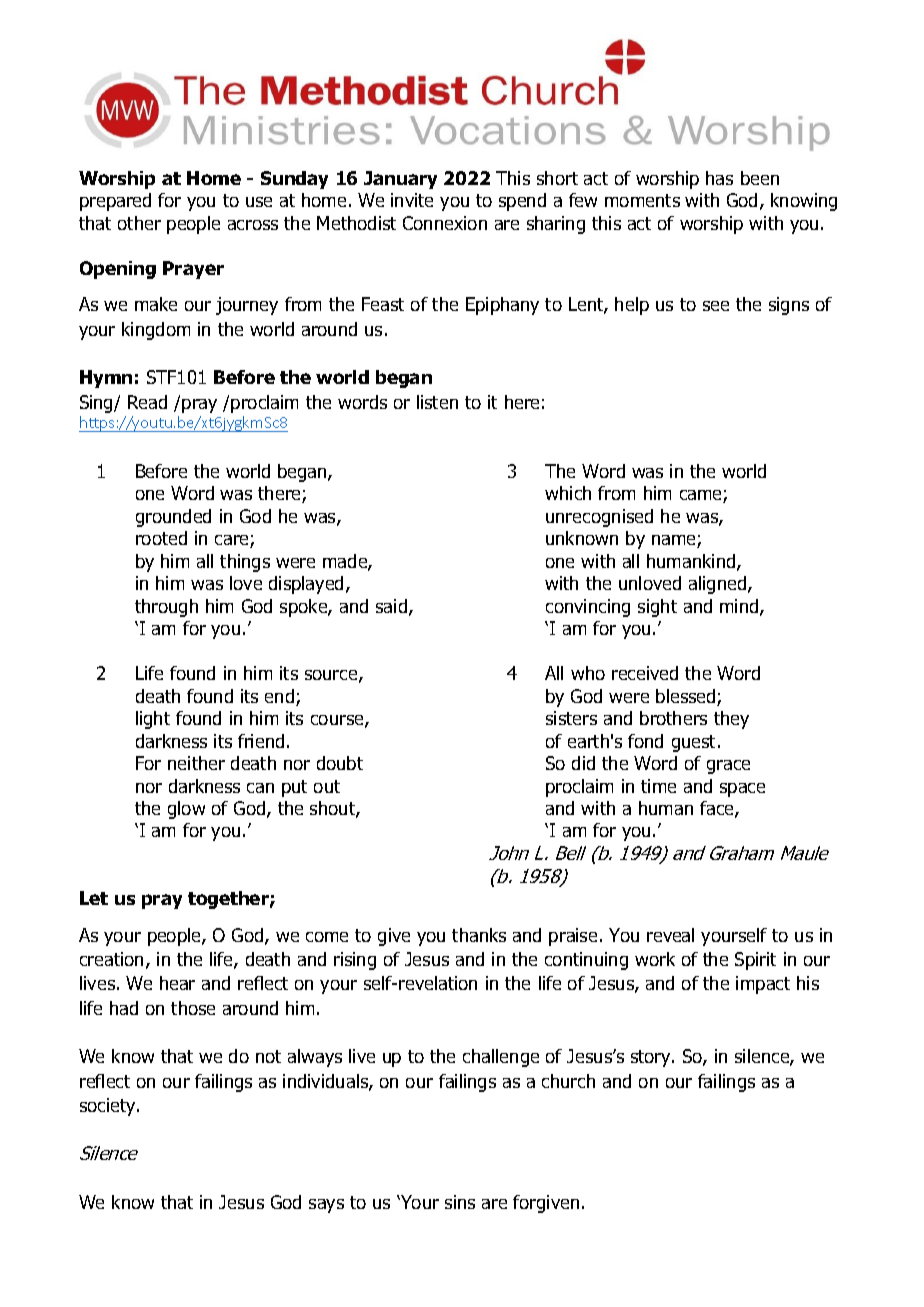  I want to click on which, so click(568, 493).
